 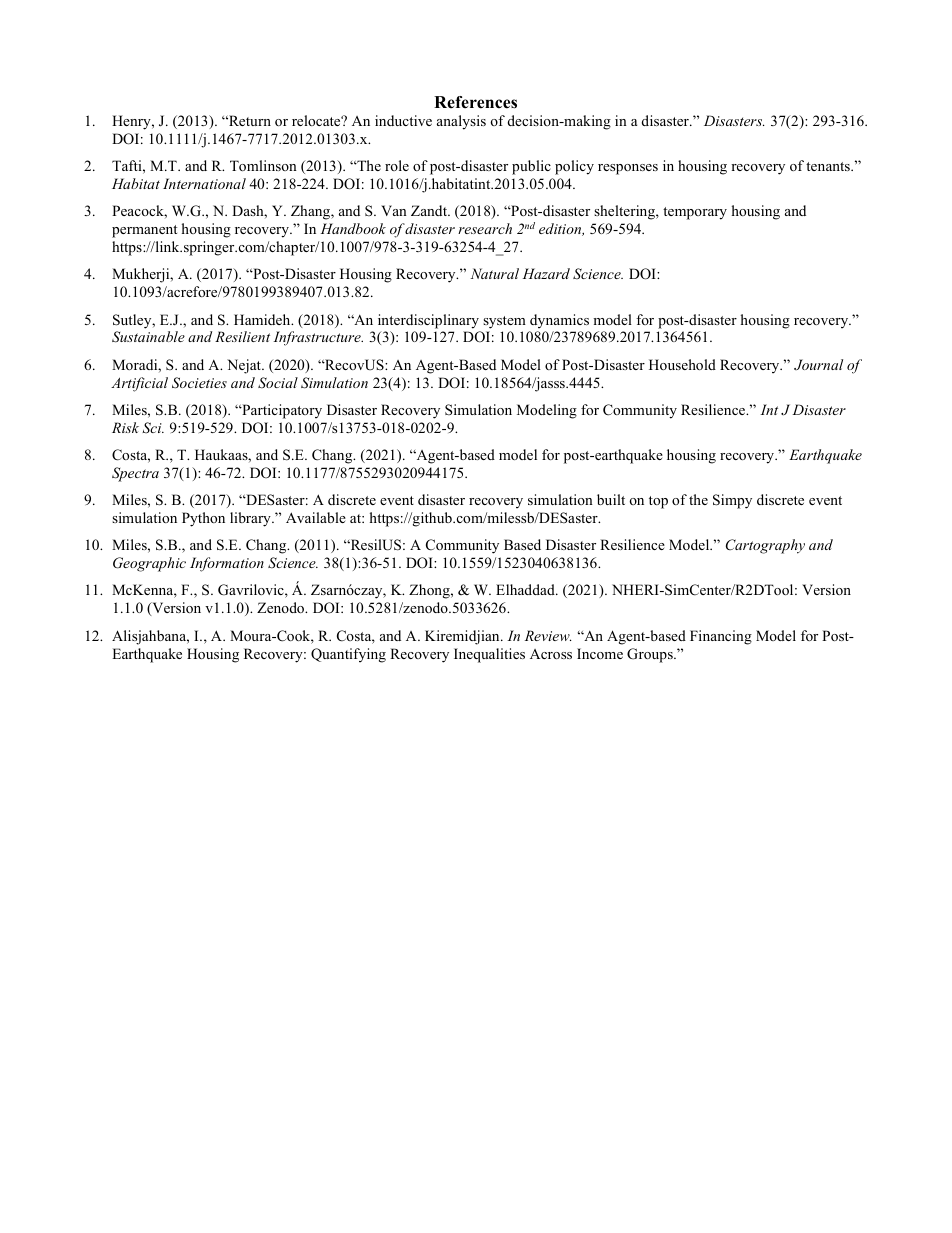 I want to click on Tomlinson, so click(x=263, y=165).
